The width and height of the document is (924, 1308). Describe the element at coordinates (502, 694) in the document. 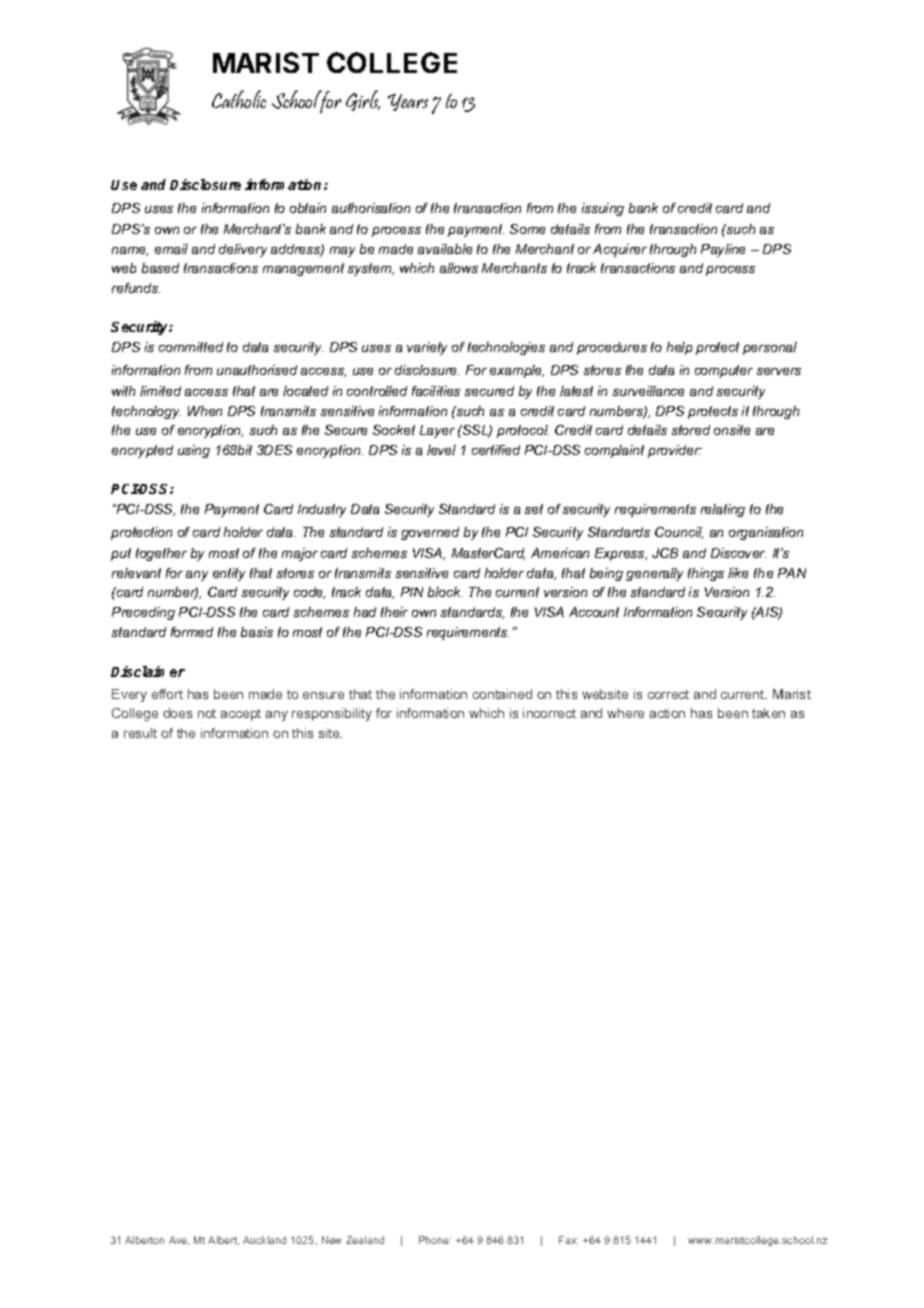

I see `contained` at that location.
